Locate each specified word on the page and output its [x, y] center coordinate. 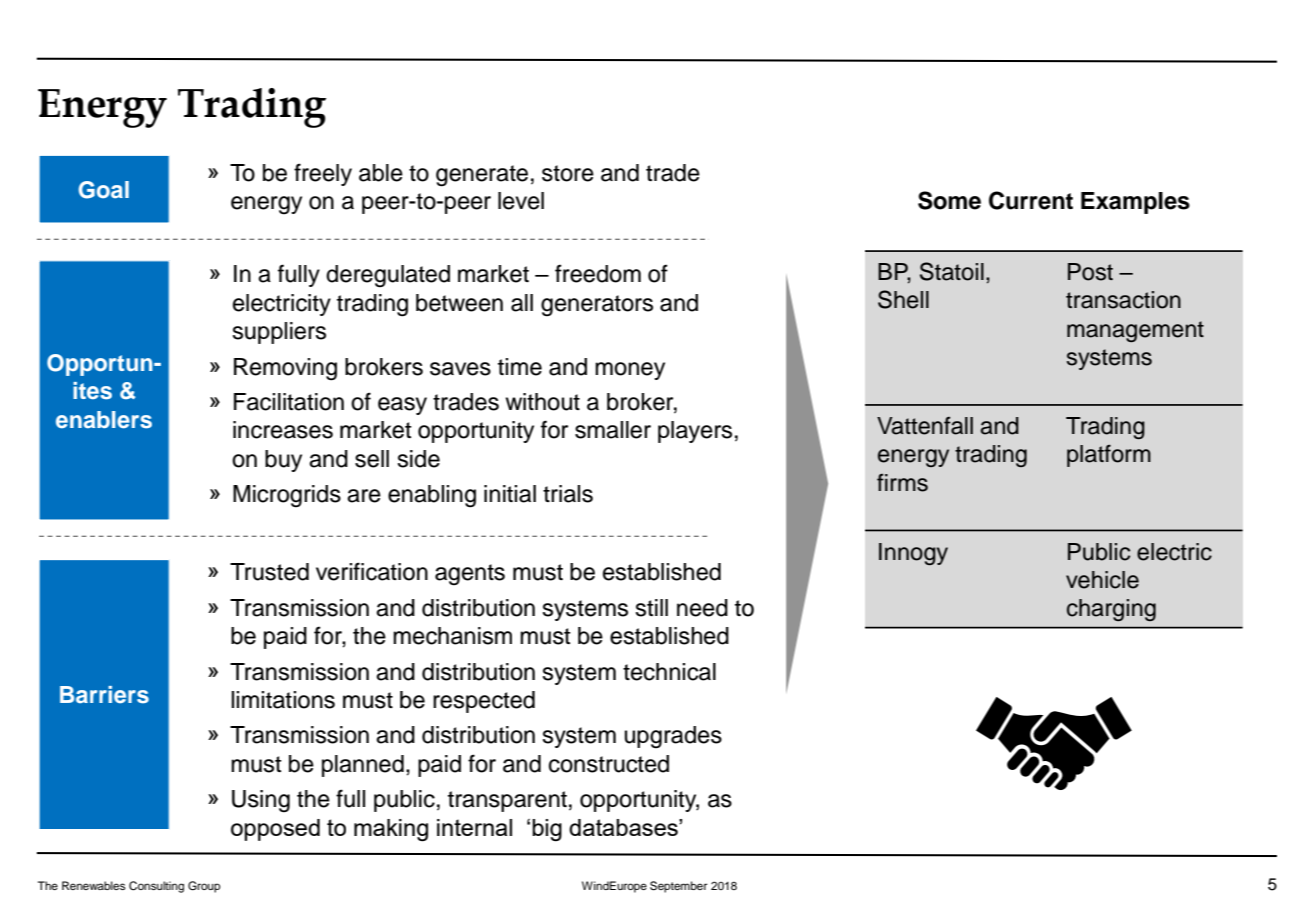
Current [1031, 200]
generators [597, 306]
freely [323, 174]
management [1135, 331]
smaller [613, 430]
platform [1109, 455]
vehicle [1102, 580]
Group [204, 887]
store [568, 173]
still [651, 608]
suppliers [279, 333]
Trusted [269, 572]
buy [283, 461]
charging [1111, 610]
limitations [283, 700]
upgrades [673, 737]
